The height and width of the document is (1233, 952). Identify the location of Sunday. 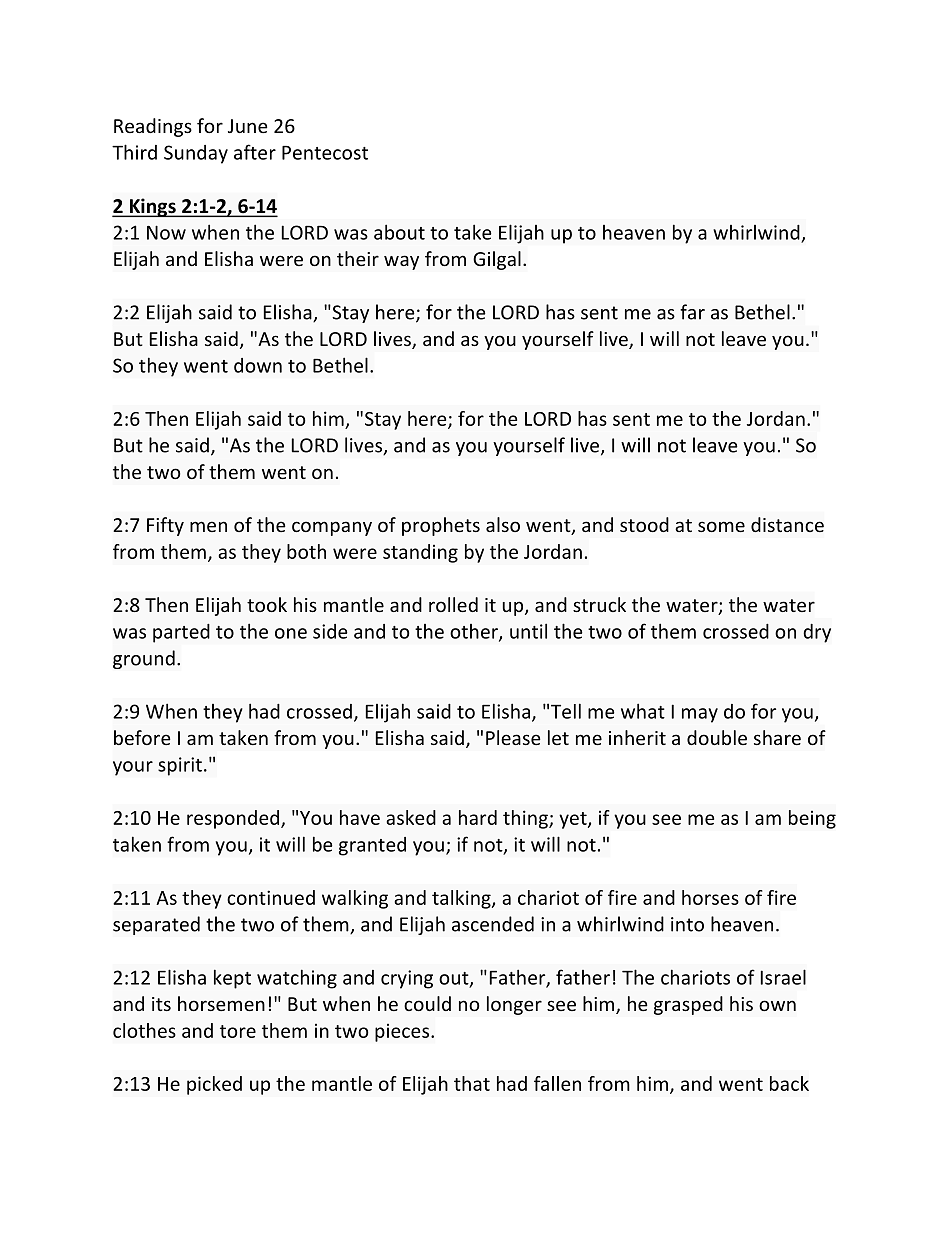
(196, 154).
